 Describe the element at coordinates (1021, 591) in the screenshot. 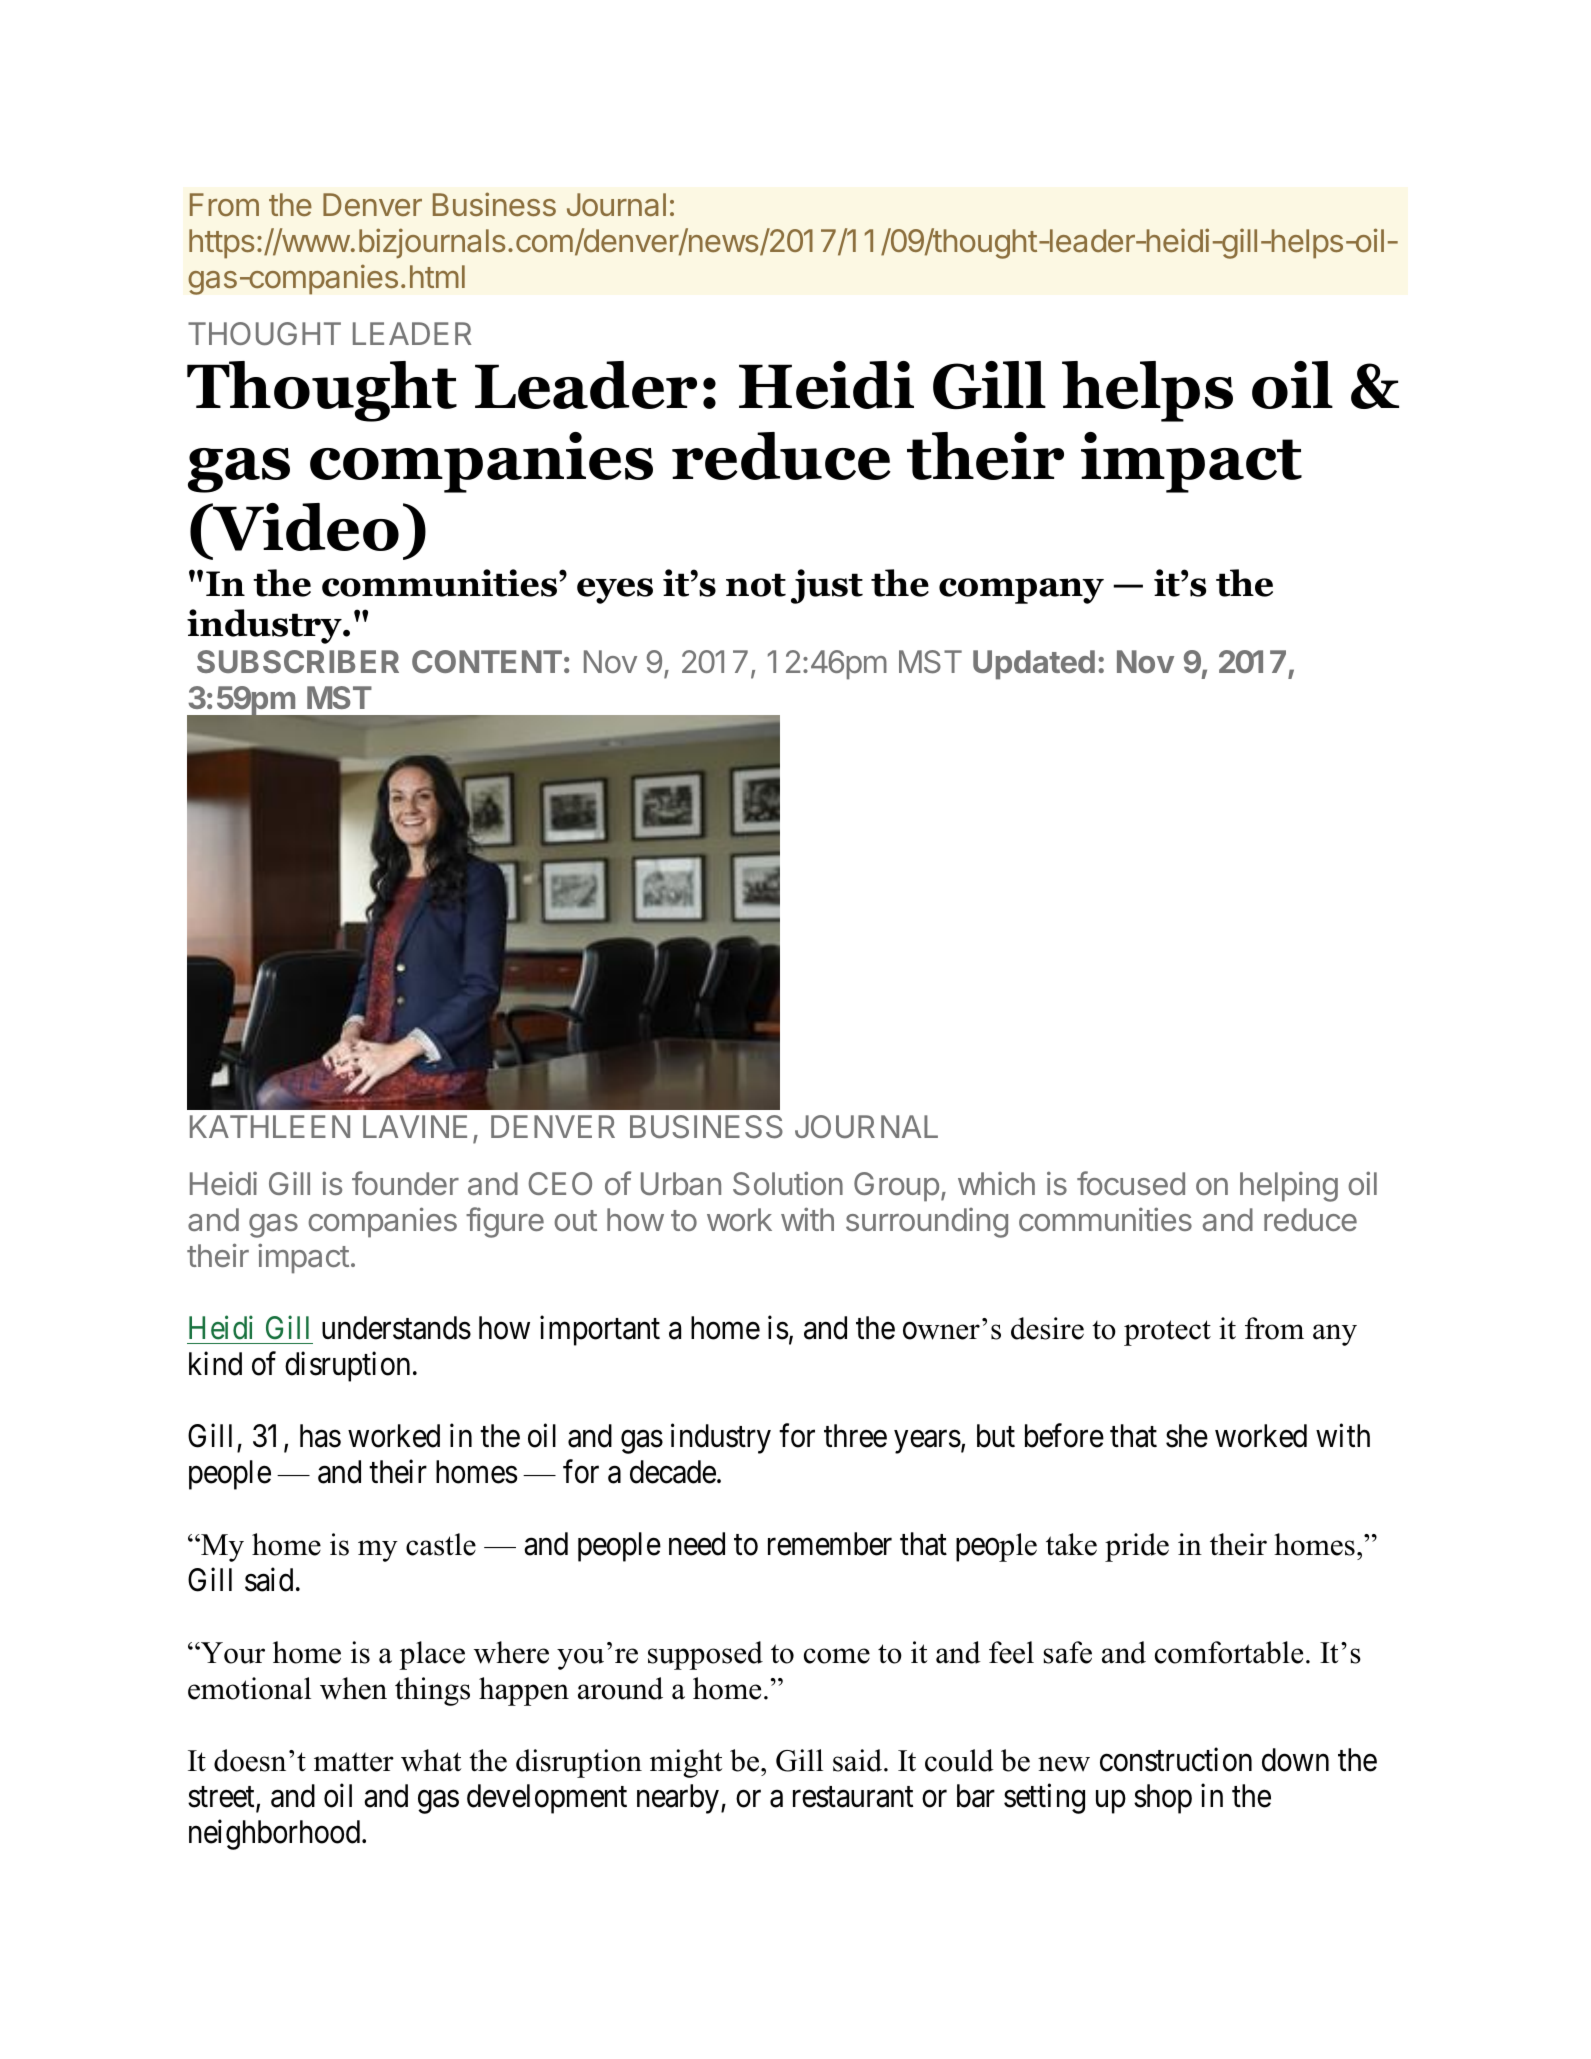

I see `company` at that location.
